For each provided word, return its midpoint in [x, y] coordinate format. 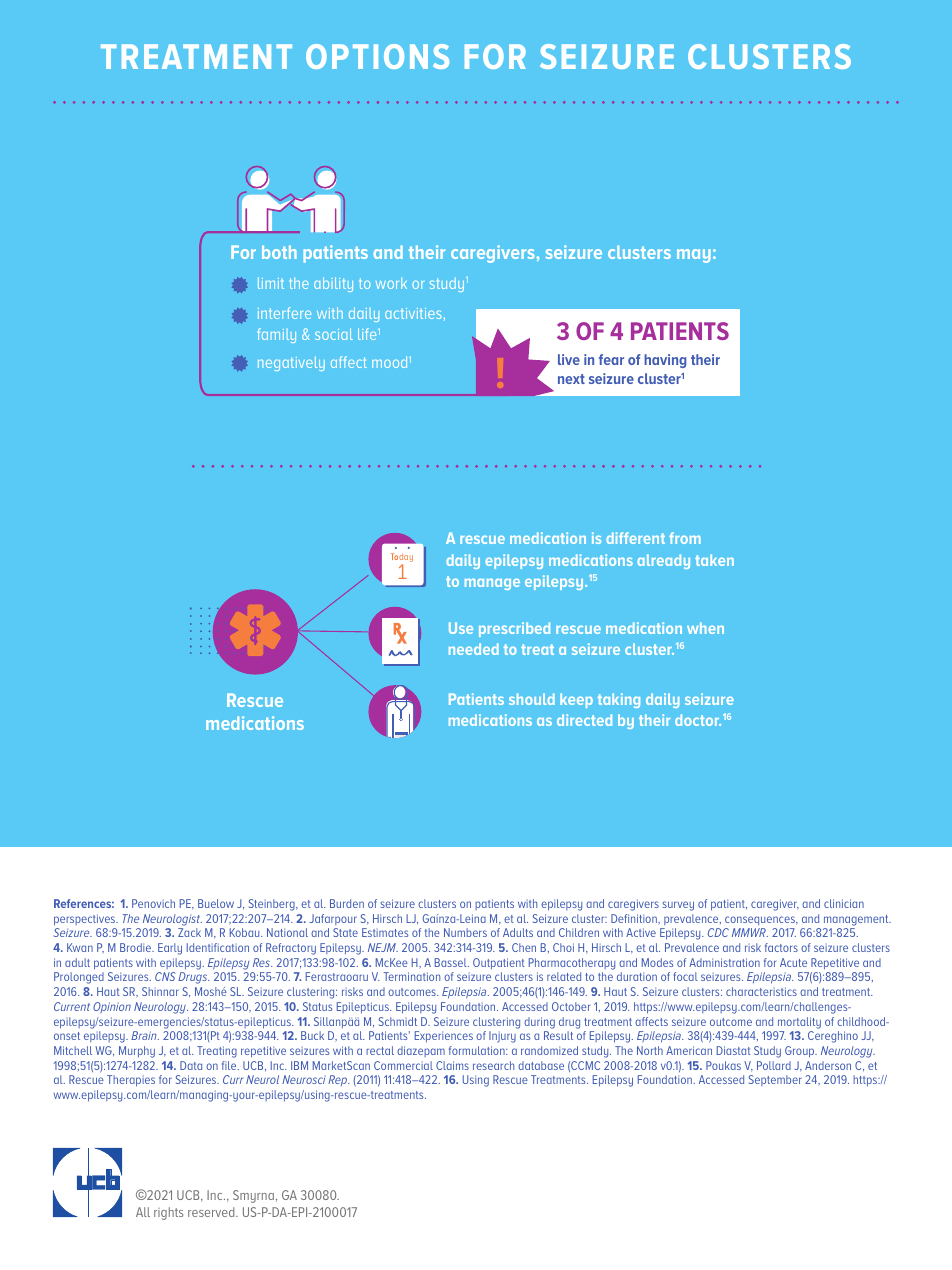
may [694, 256]
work [391, 283]
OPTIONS [377, 56]
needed [474, 649]
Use [461, 628]
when [705, 628]
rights [168, 1213]
